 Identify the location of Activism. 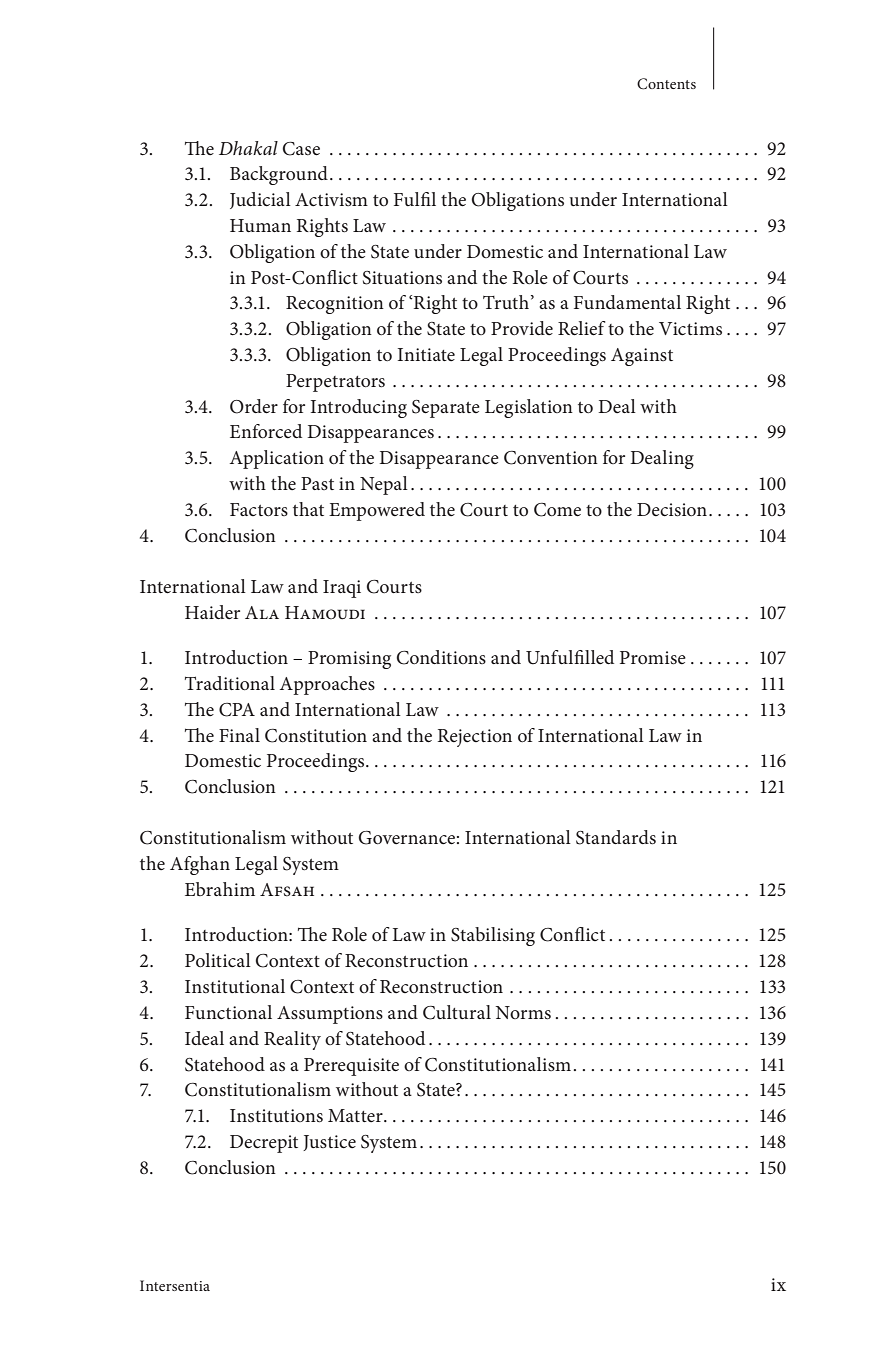
(331, 199).
